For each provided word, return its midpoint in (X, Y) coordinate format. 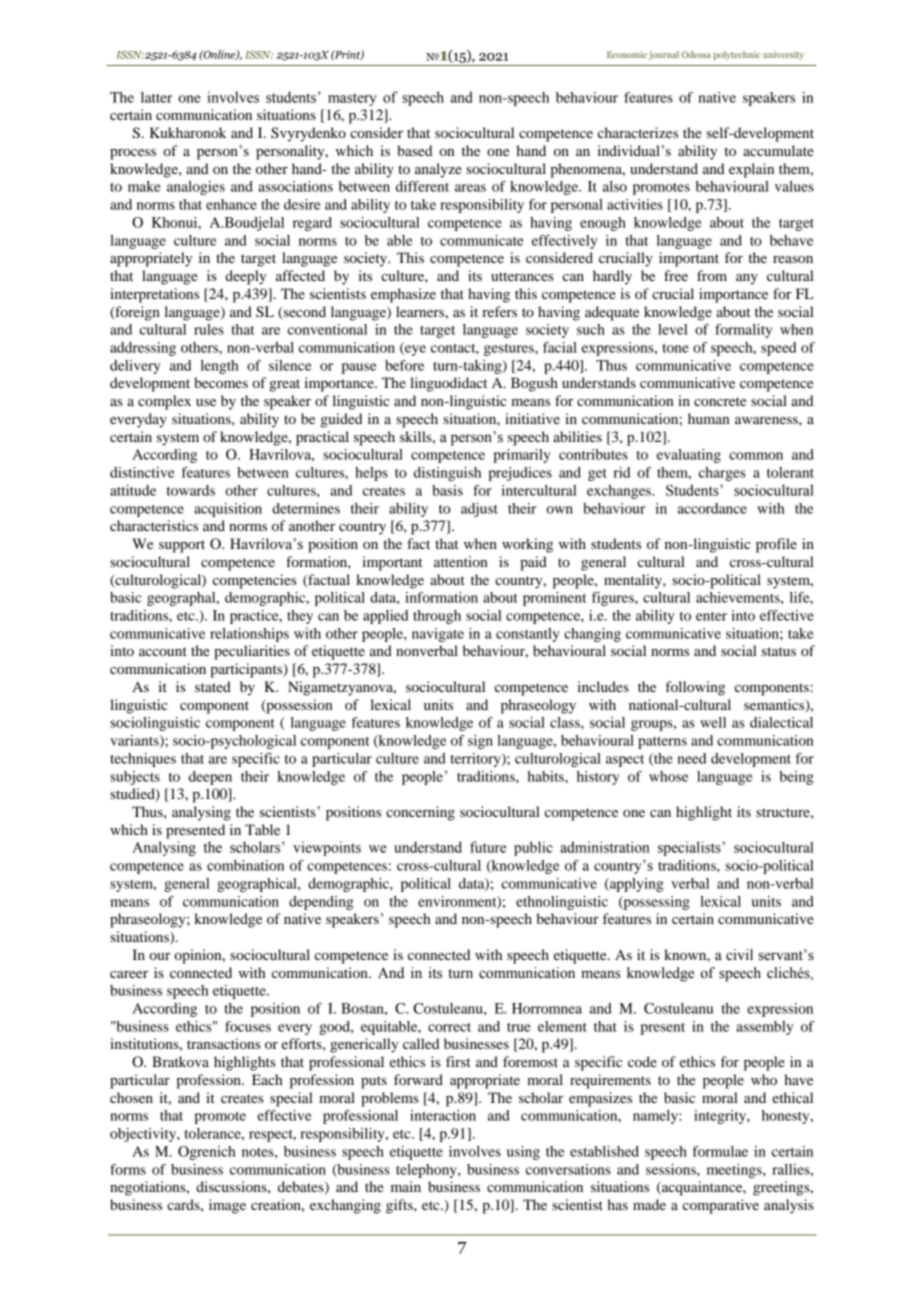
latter (156, 97)
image (227, 1206)
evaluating (689, 456)
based (414, 150)
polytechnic (736, 55)
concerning (420, 813)
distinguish (447, 474)
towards (191, 490)
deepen (210, 778)
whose (668, 776)
